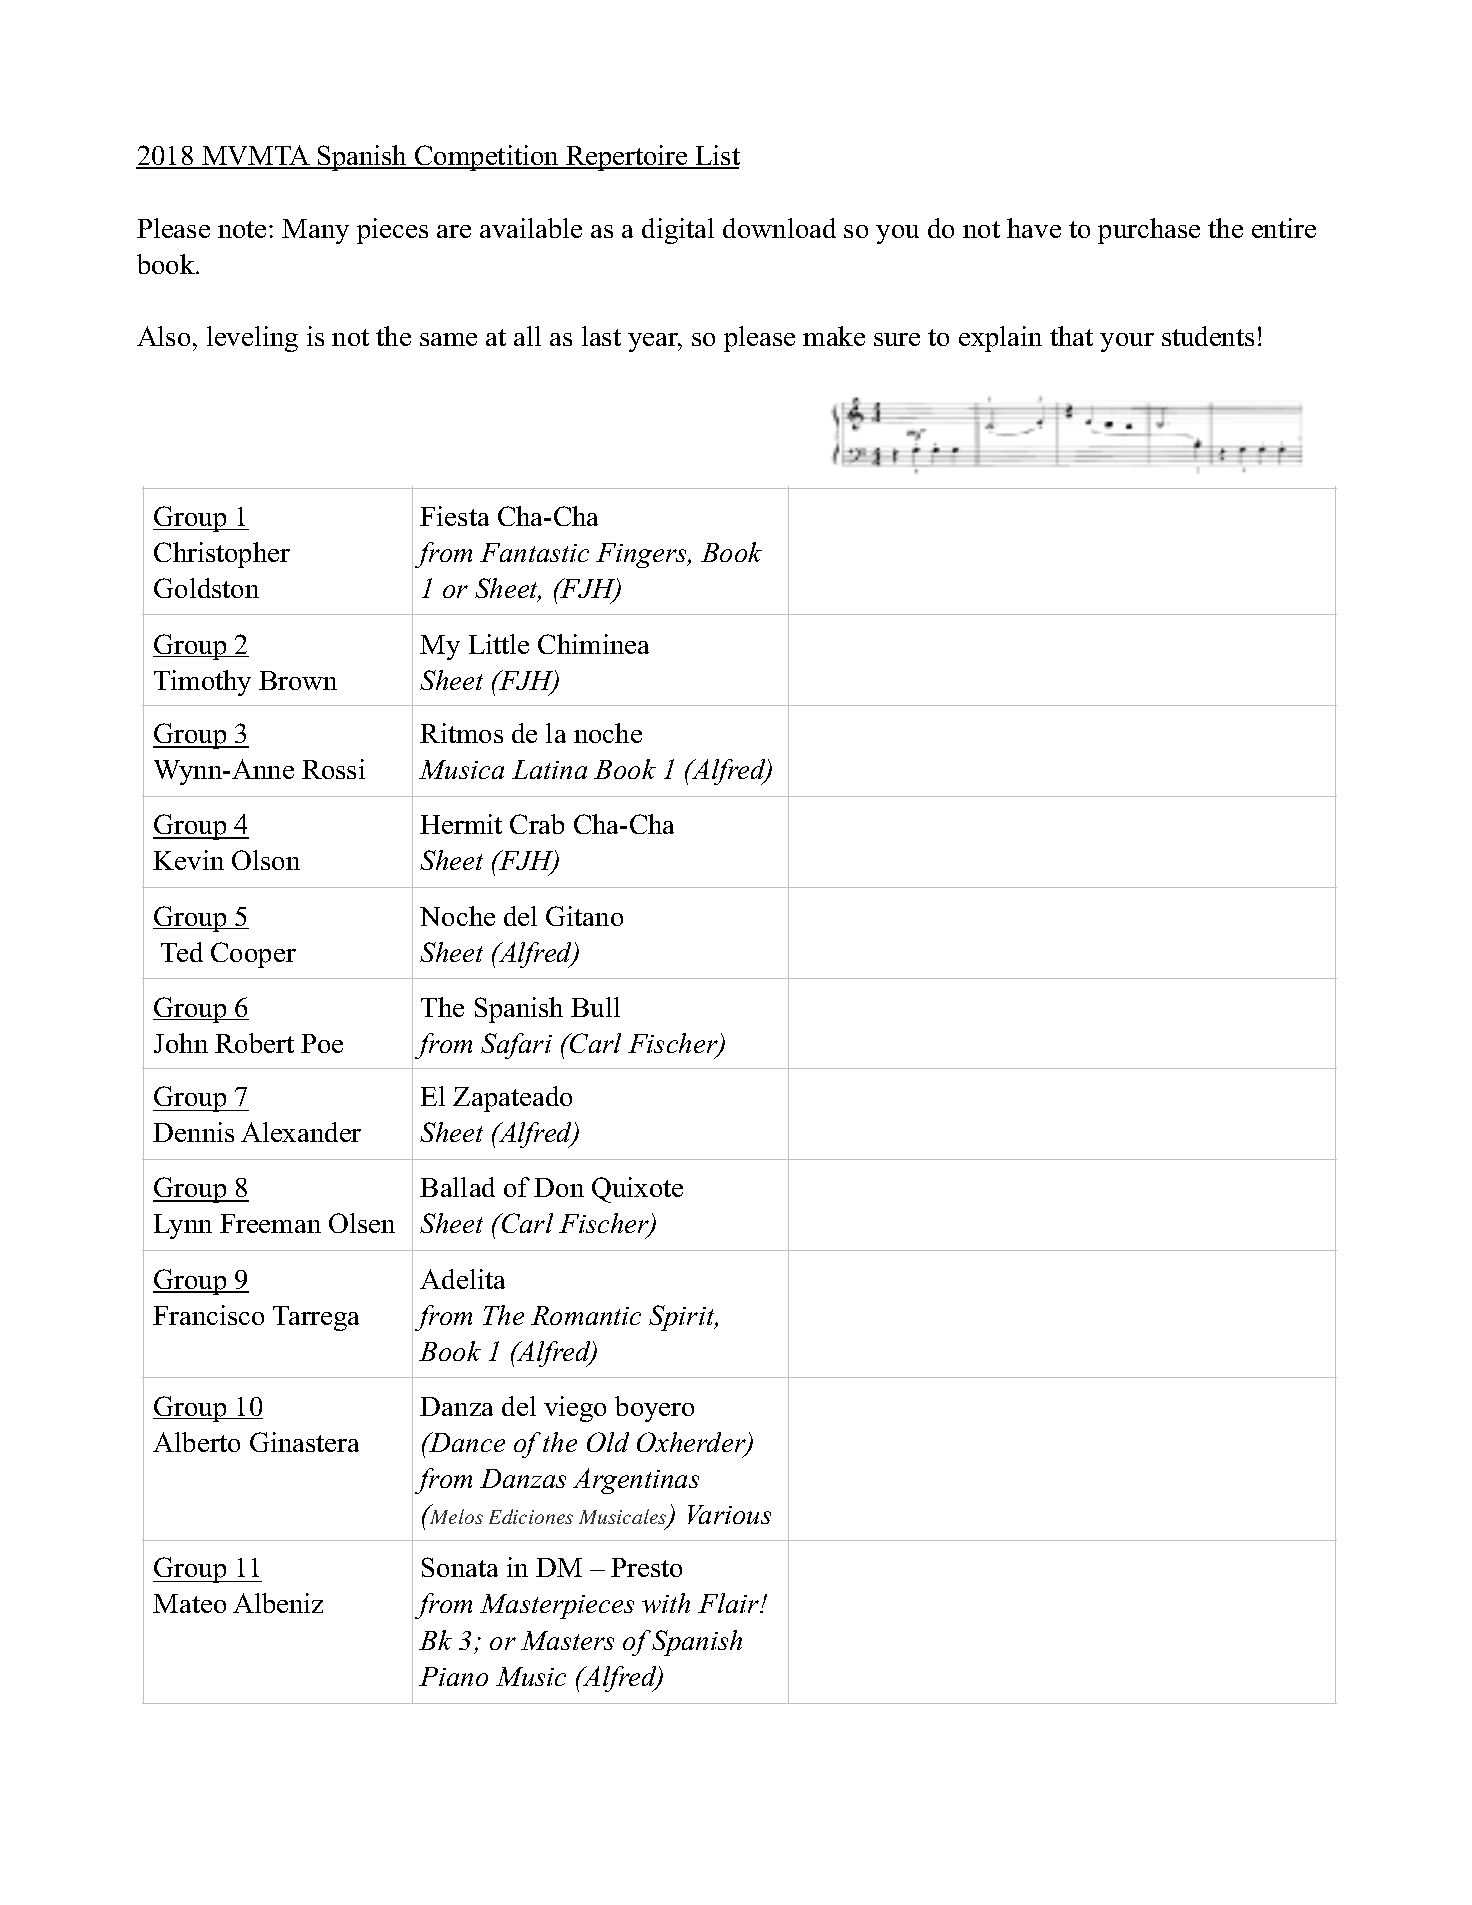 This screenshot has width=1472, height=1905. I want to click on Bull, so click(595, 1007).
